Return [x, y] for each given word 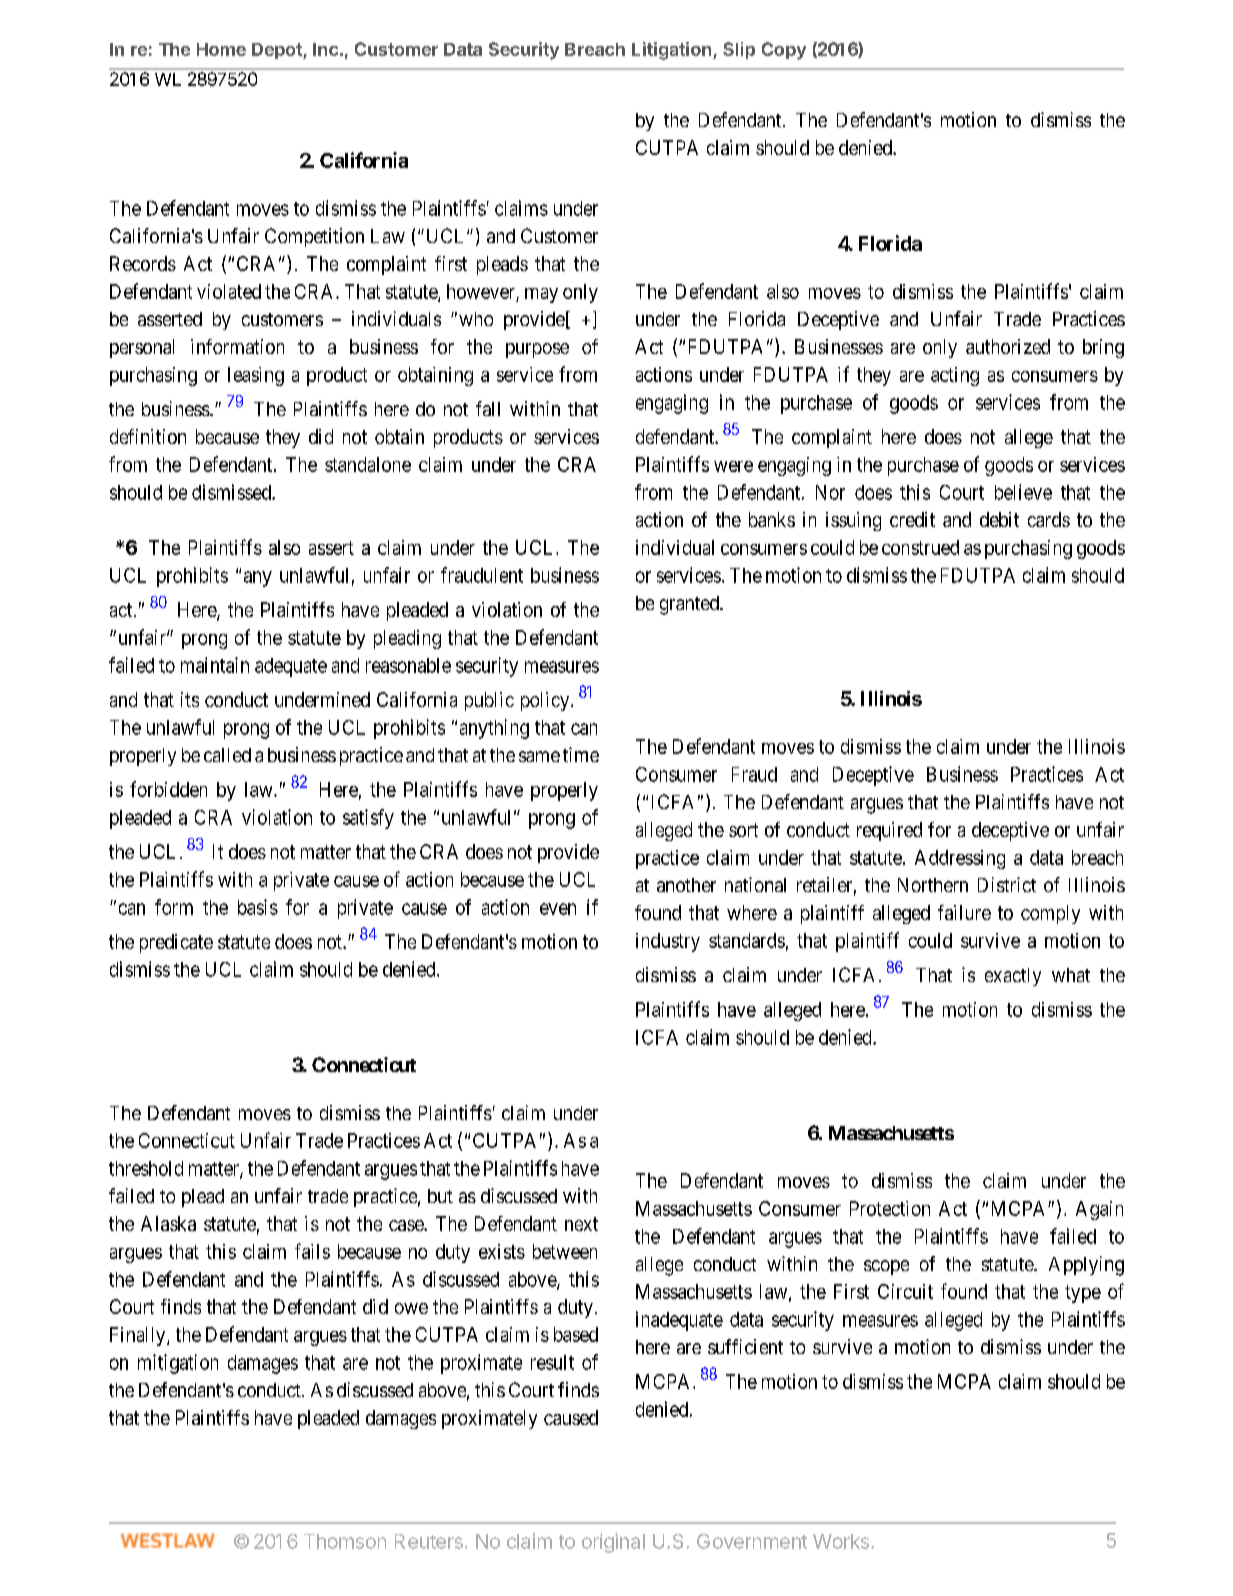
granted [690, 605]
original [613, 1543]
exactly [1013, 977]
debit [999, 519]
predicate [176, 943]
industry [668, 942]
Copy [784, 51]
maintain [215, 665]
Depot [278, 51]
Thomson [345, 1541]
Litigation [673, 51]
